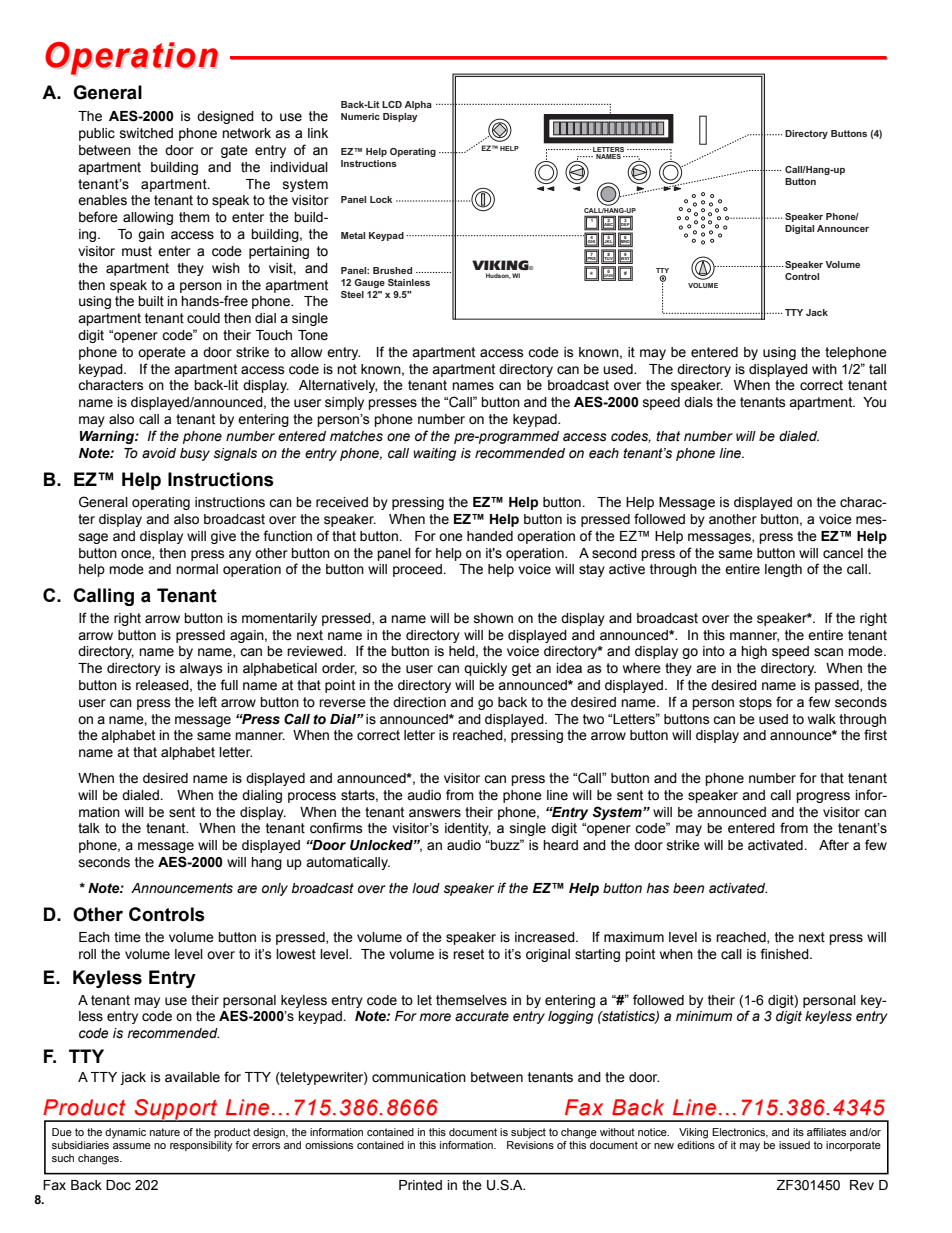 The height and width of the screenshot is (1233, 952). What do you see at coordinates (201, 669) in the screenshot?
I see `always` at bounding box center [201, 669].
